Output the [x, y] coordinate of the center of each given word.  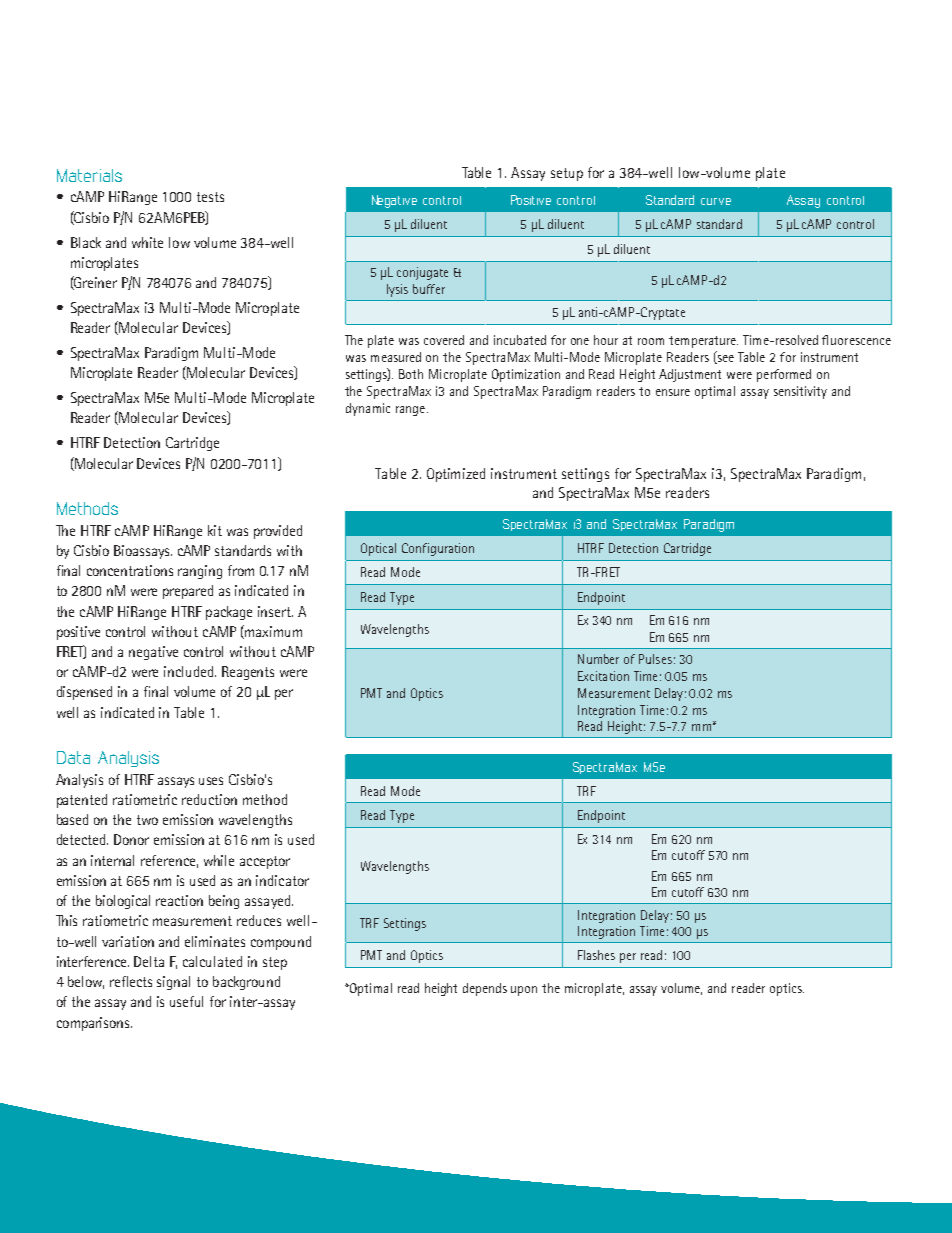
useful [186, 1001]
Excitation [603, 676]
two [147, 820]
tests [210, 197]
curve [716, 201]
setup [567, 174]
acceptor [265, 862]
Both [411, 374]
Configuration [438, 549]
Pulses [655, 659]
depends [485, 989]
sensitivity [800, 392]
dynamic [368, 409]
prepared [188, 592]
